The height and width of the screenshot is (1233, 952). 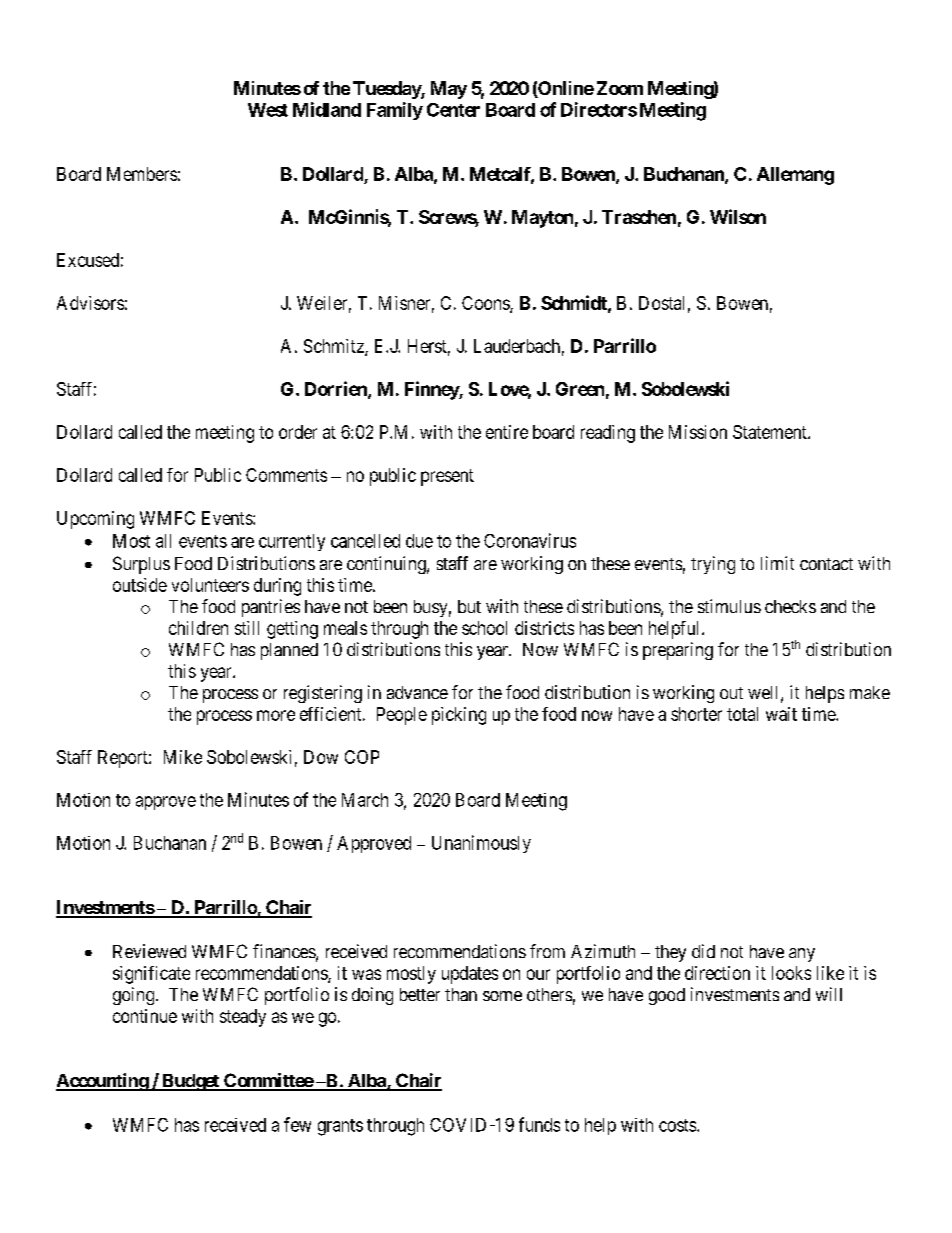 I want to click on checks, so click(x=790, y=606).
